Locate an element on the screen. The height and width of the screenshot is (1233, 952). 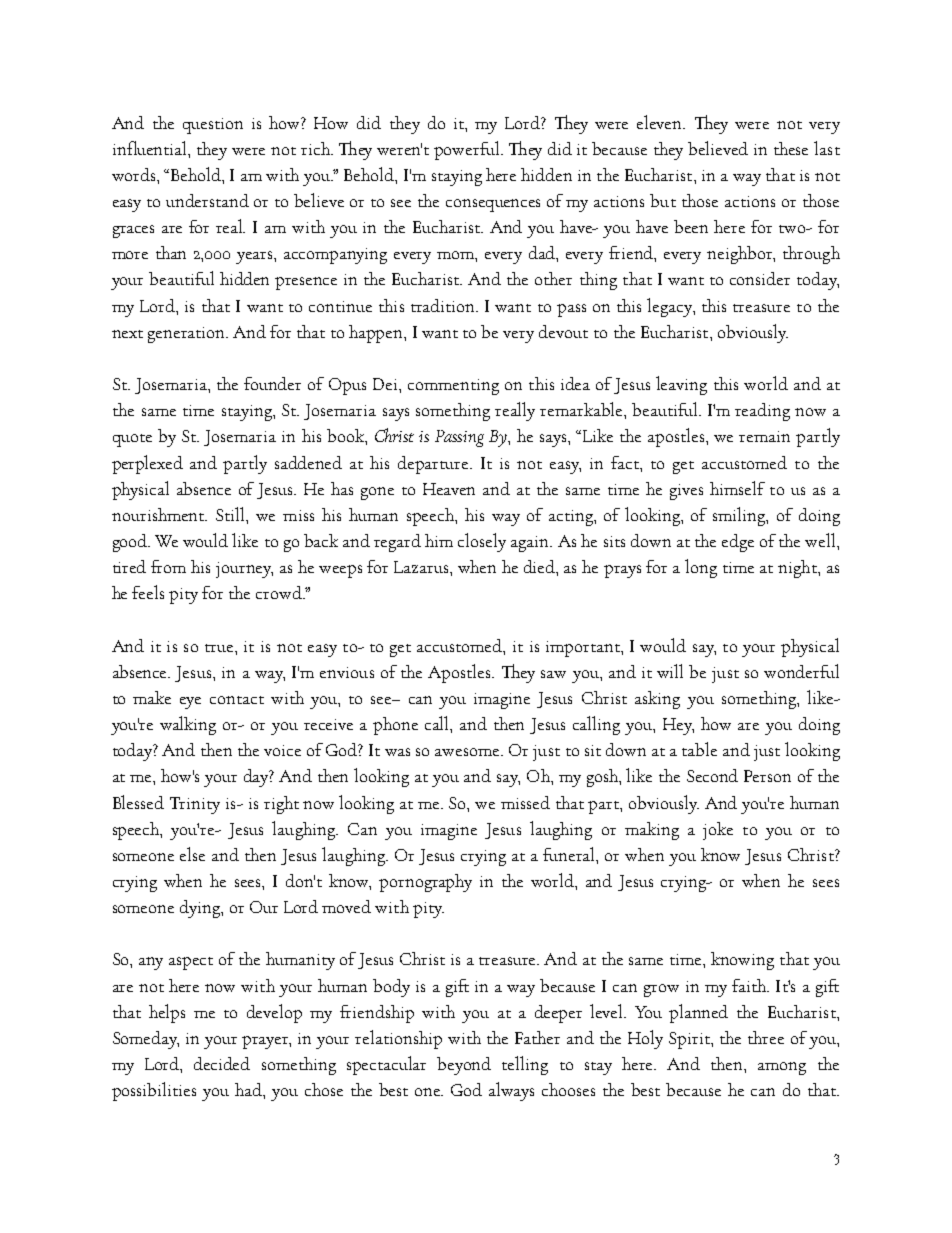
these is located at coordinates (791, 148).
